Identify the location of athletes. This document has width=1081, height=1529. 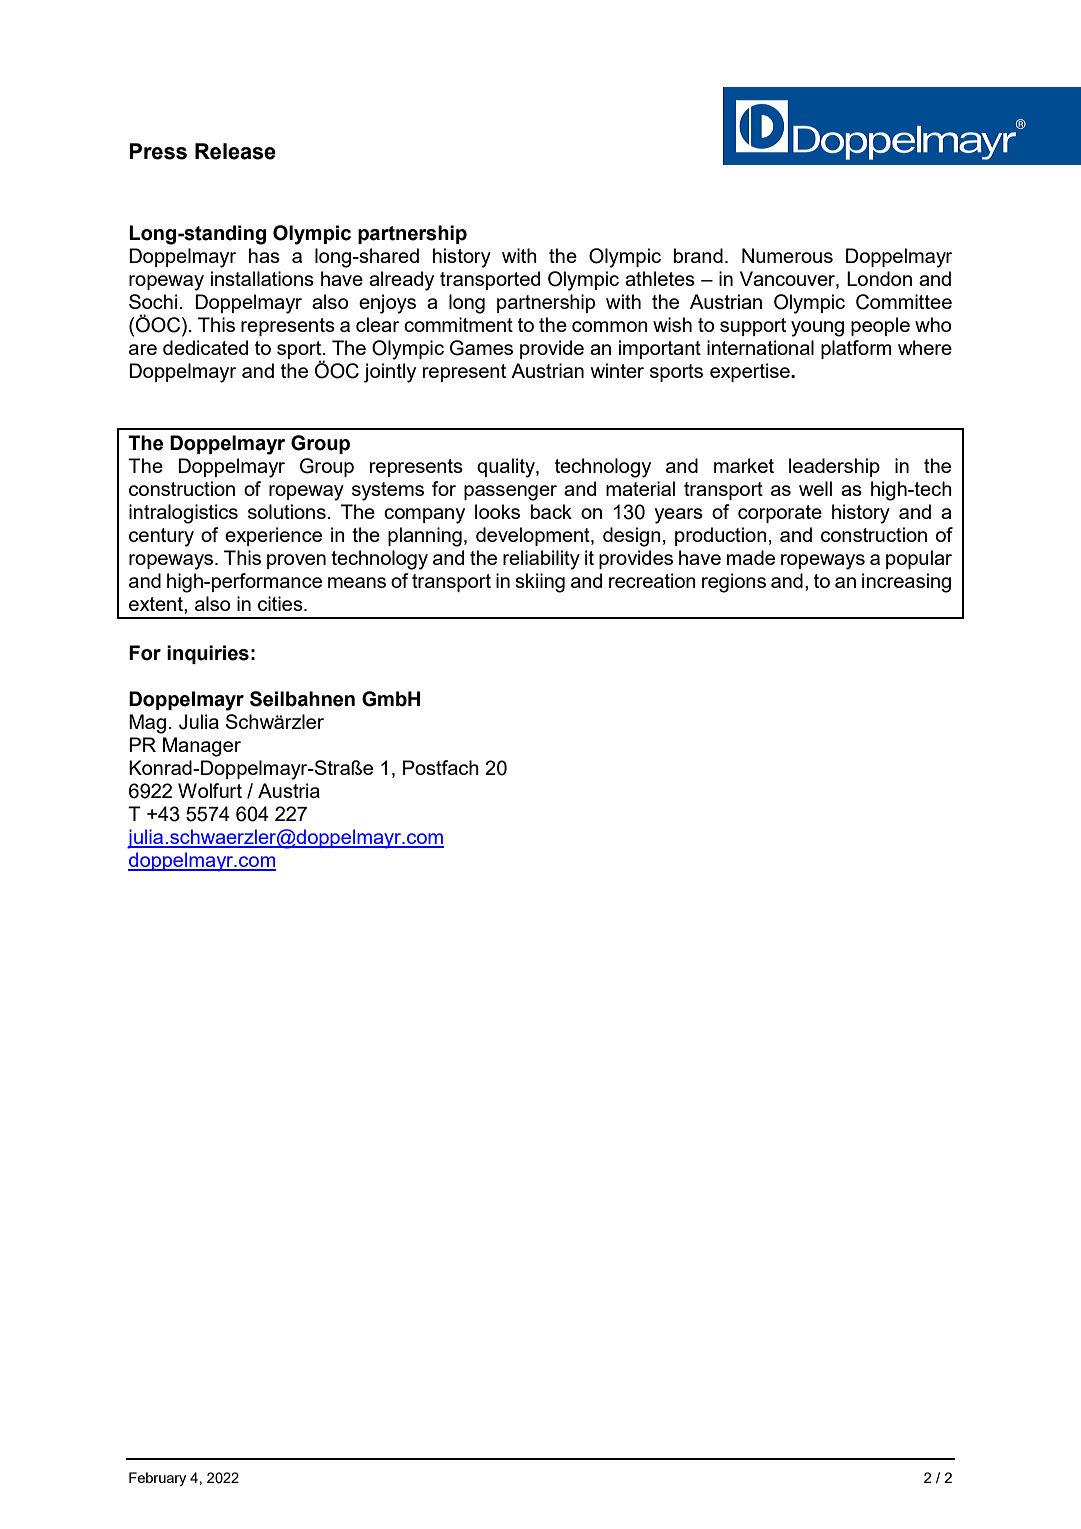
(660, 278).
